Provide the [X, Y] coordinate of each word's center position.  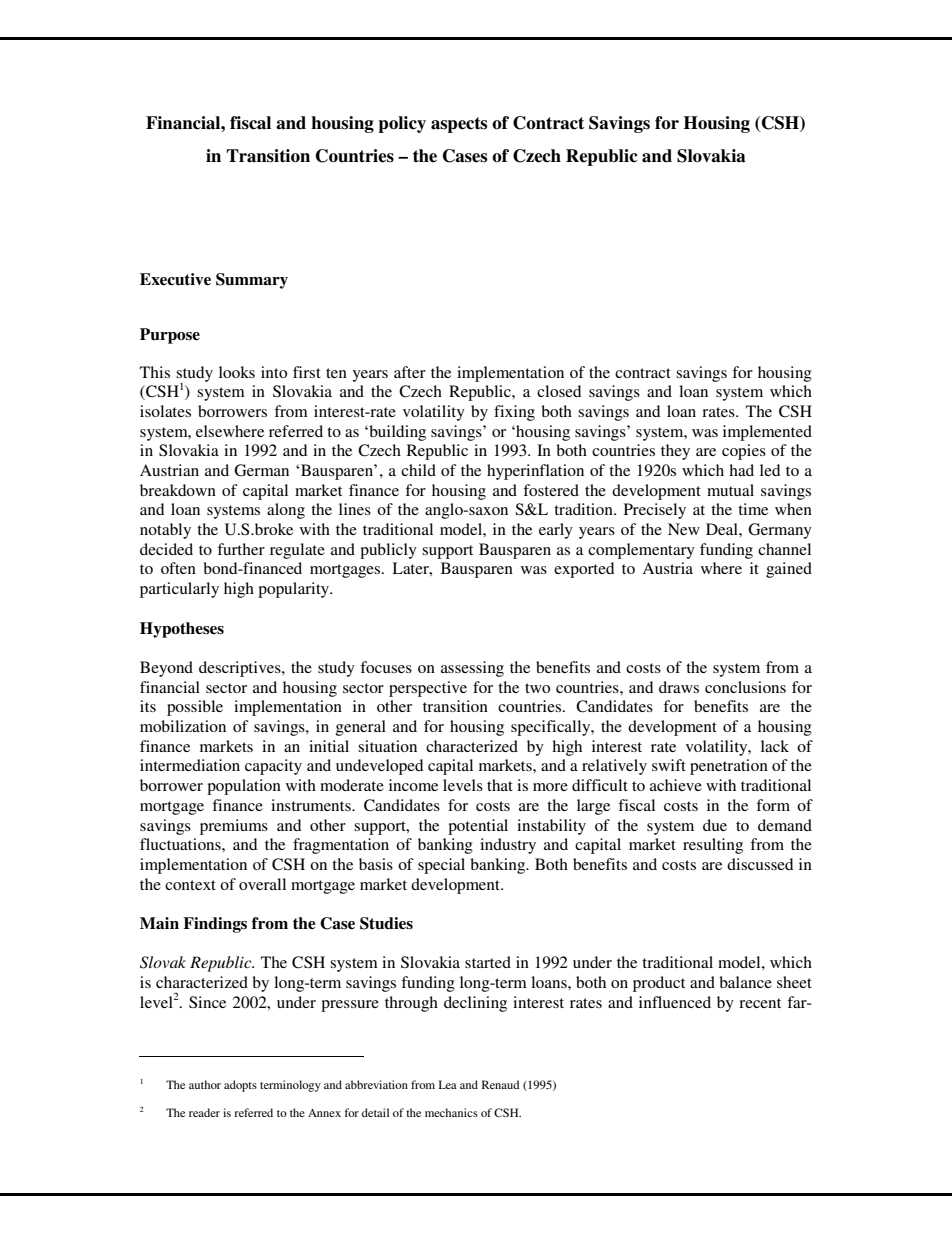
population [244, 787]
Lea [448, 1084]
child [418, 470]
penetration [729, 767]
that [500, 785]
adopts [240, 1086]
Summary [252, 281]
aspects [459, 125]
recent [760, 1003]
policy [402, 124]
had [741, 470]
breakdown [178, 490]
